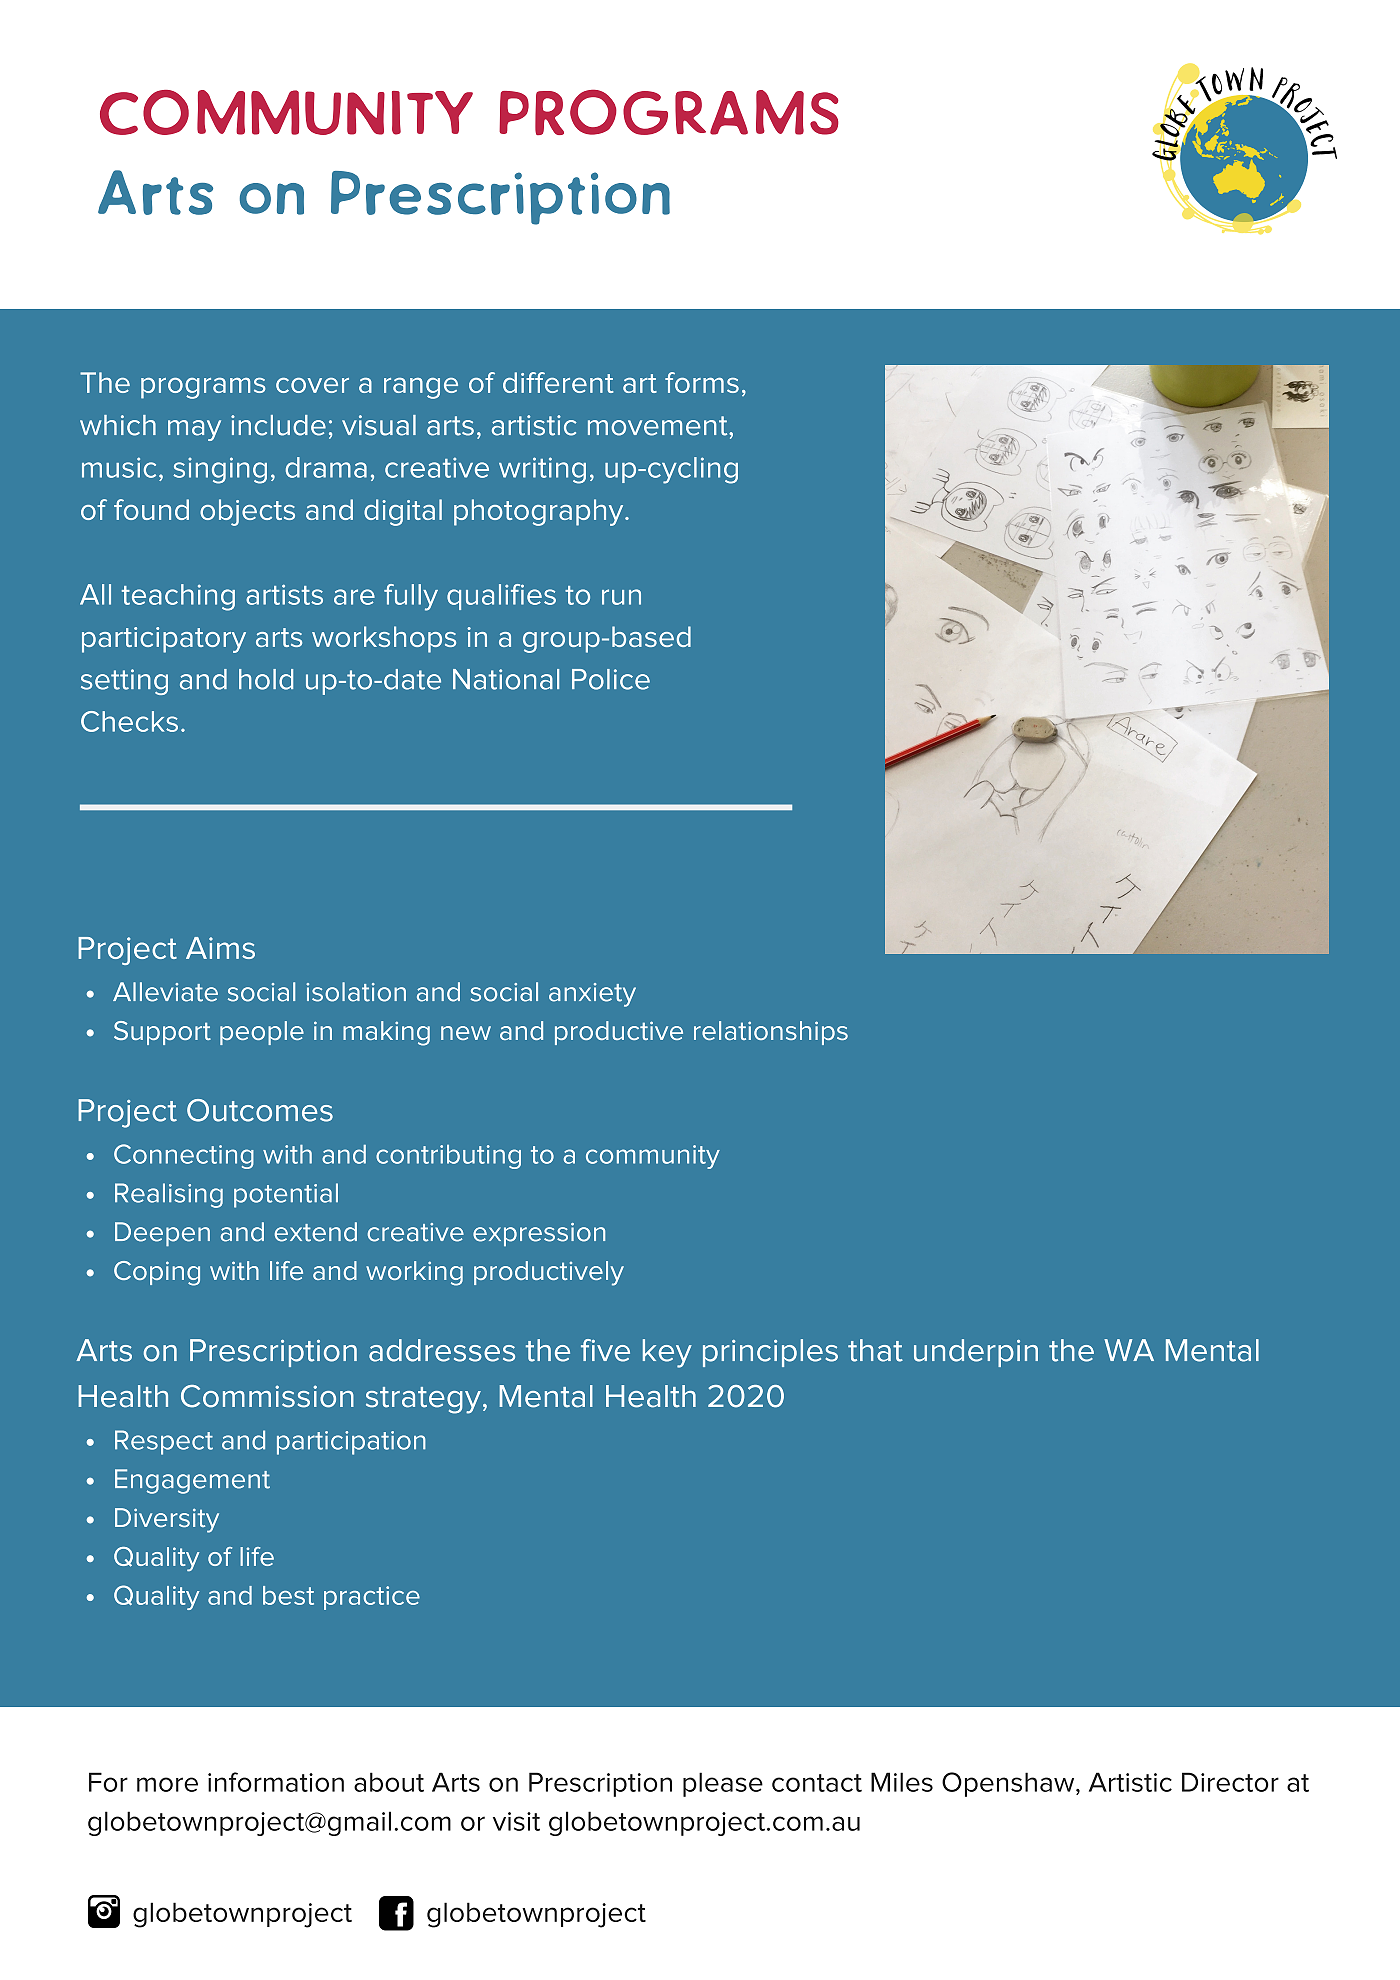  I want to click on forms, so click(702, 382).
